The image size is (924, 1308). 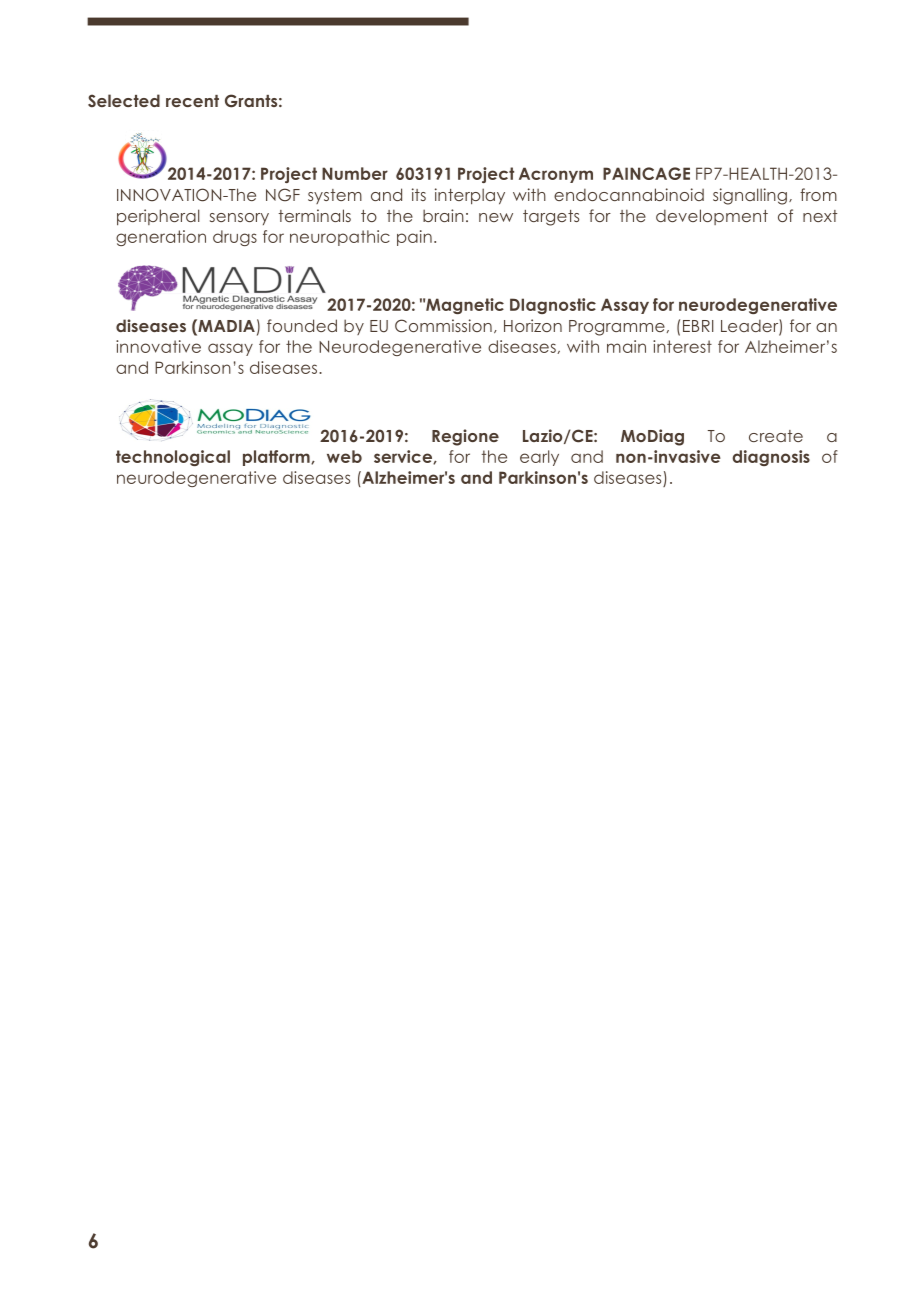 I want to click on new, so click(x=496, y=217).
